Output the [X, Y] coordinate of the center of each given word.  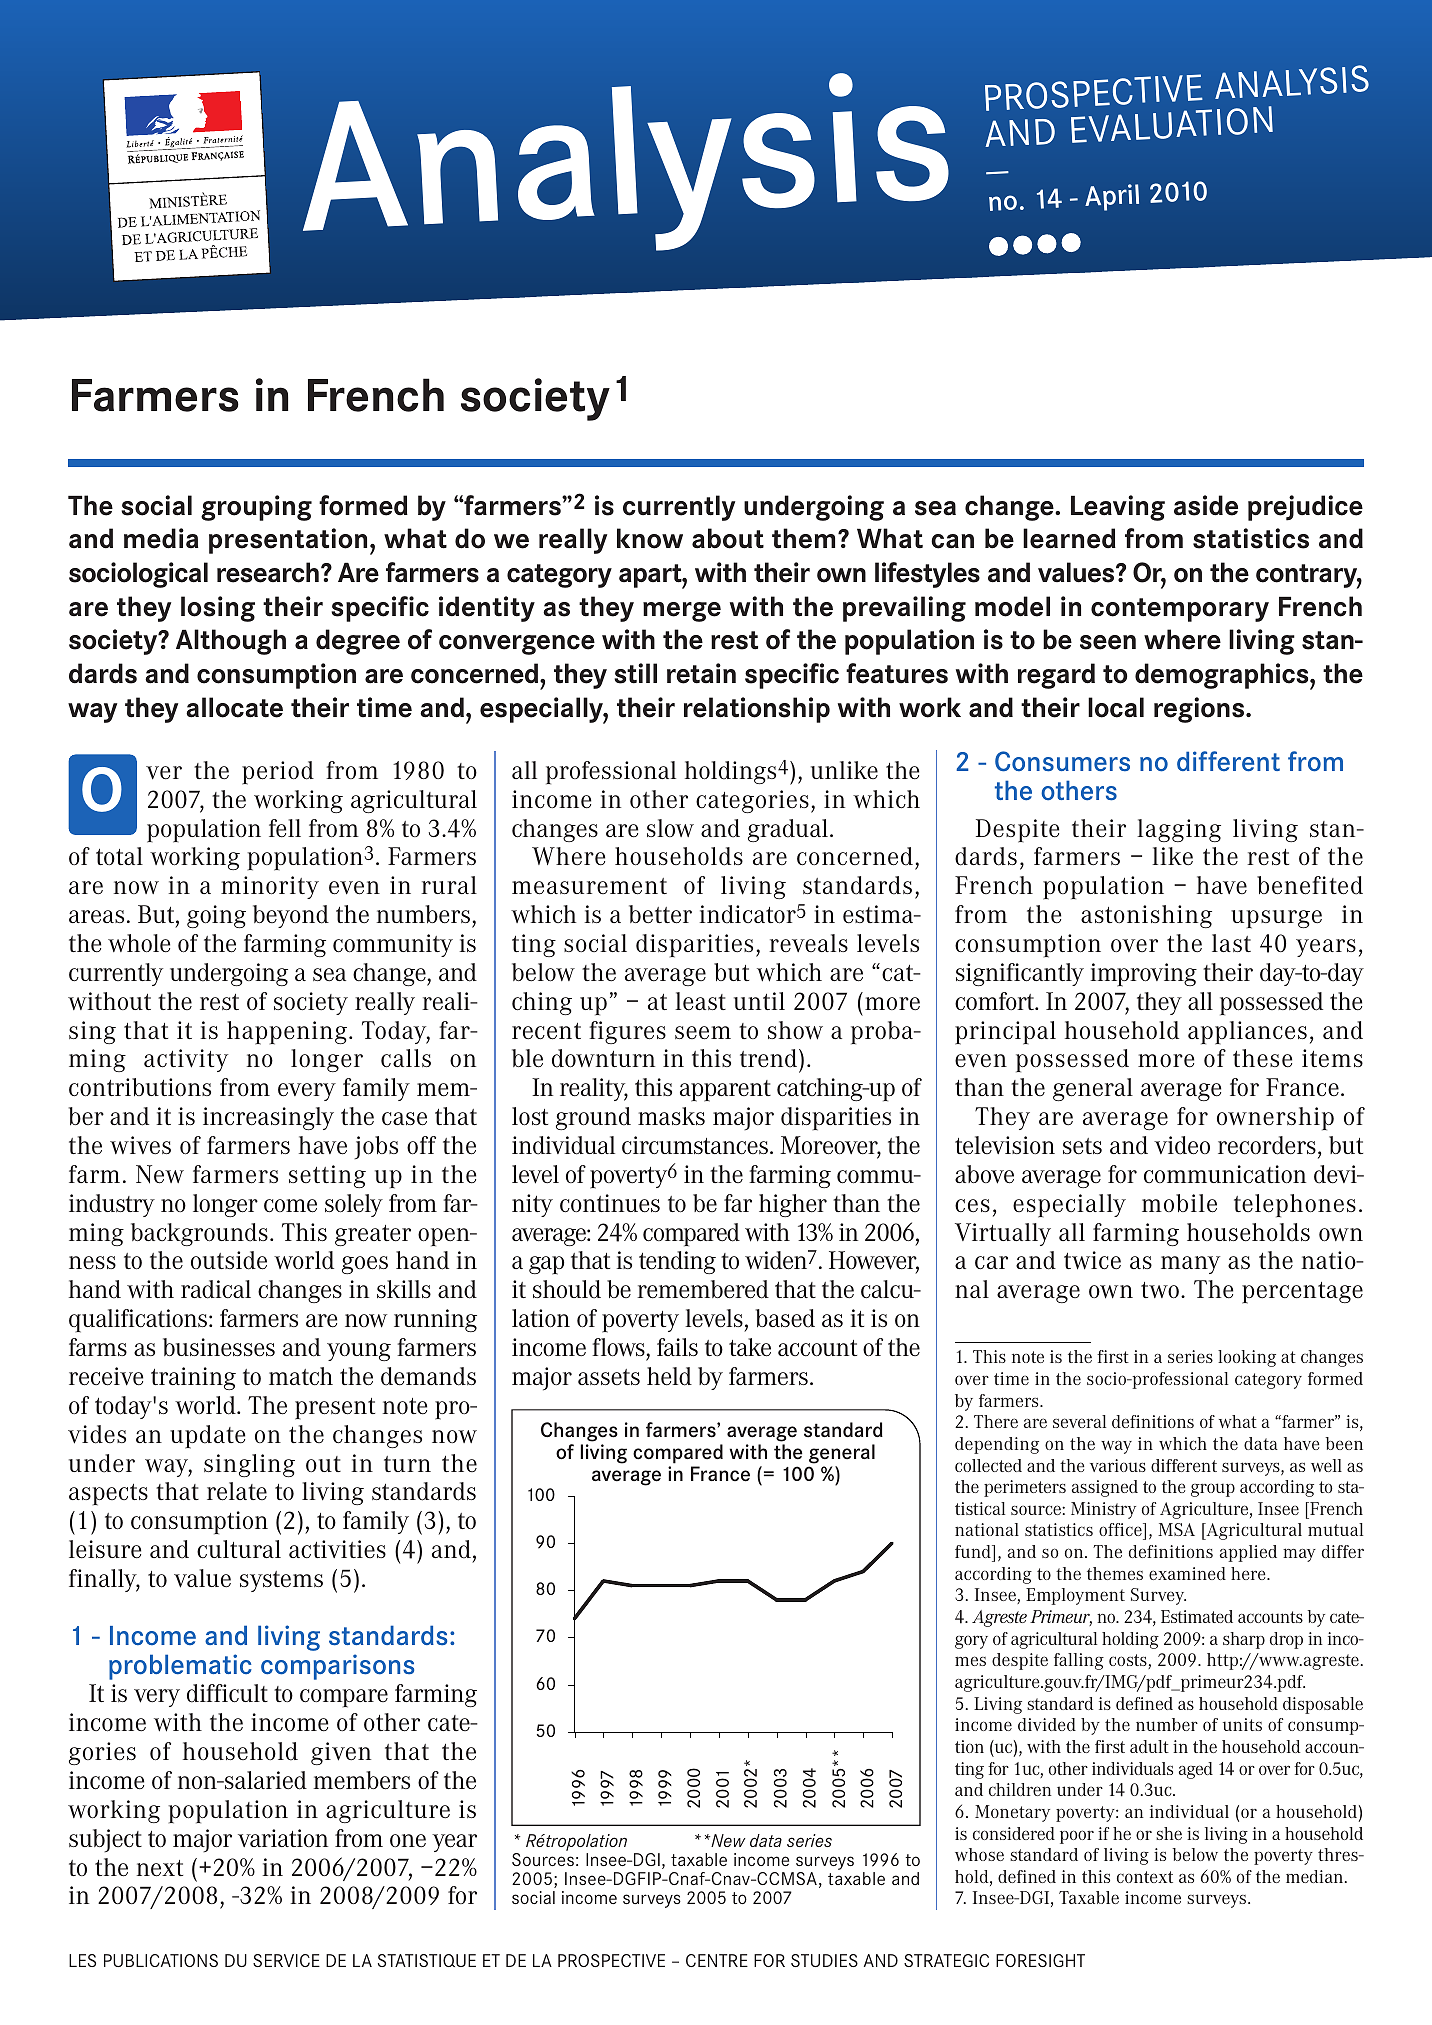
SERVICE [286, 1960]
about [728, 538]
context [1145, 1877]
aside [1206, 505]
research [268, 572]
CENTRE [717, 1960]
